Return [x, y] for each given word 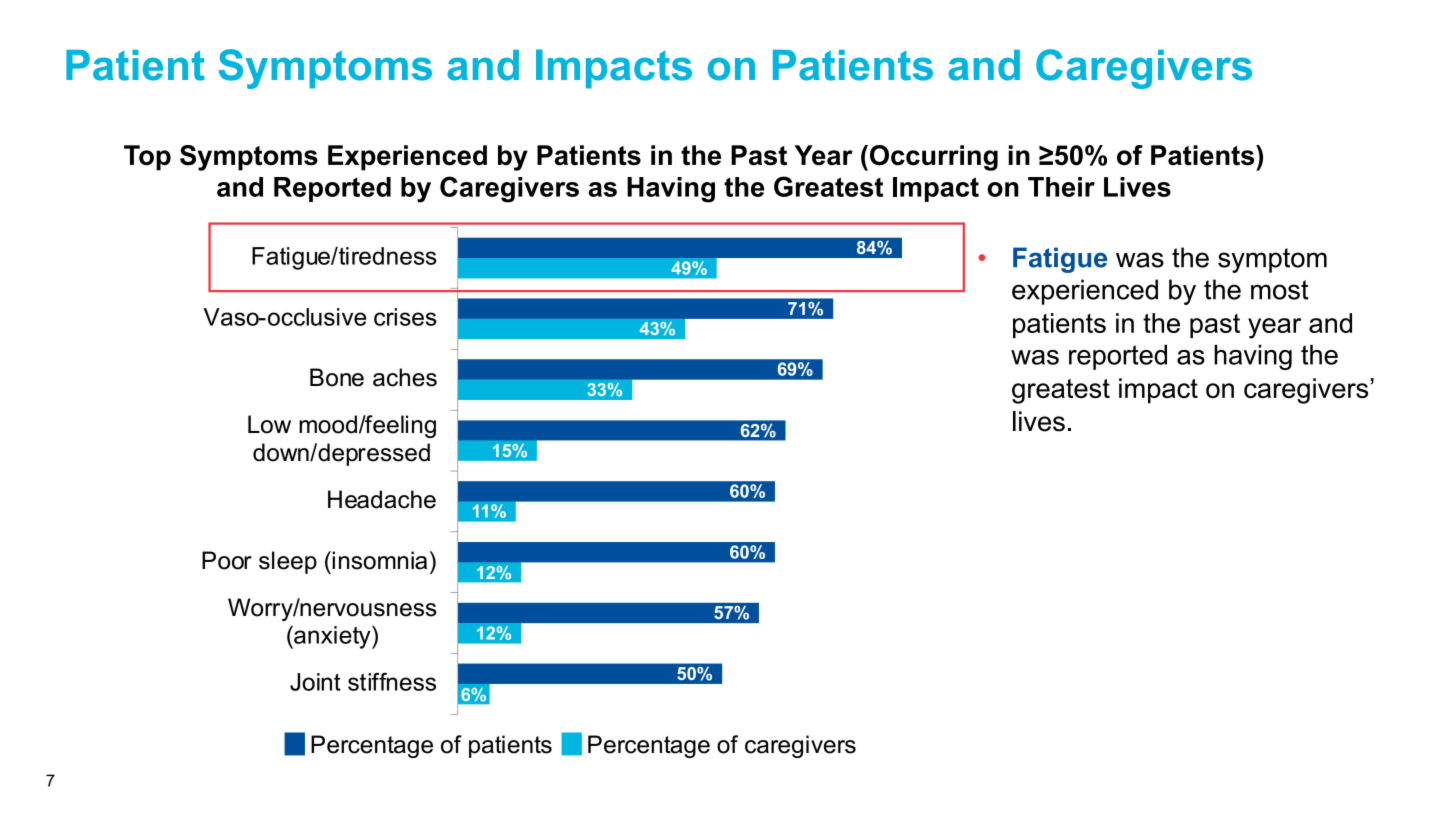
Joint [315, 682]
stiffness [392, 682]
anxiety [332, 637]
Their [1061, 187]
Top [147, 158]
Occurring [934, 158]
